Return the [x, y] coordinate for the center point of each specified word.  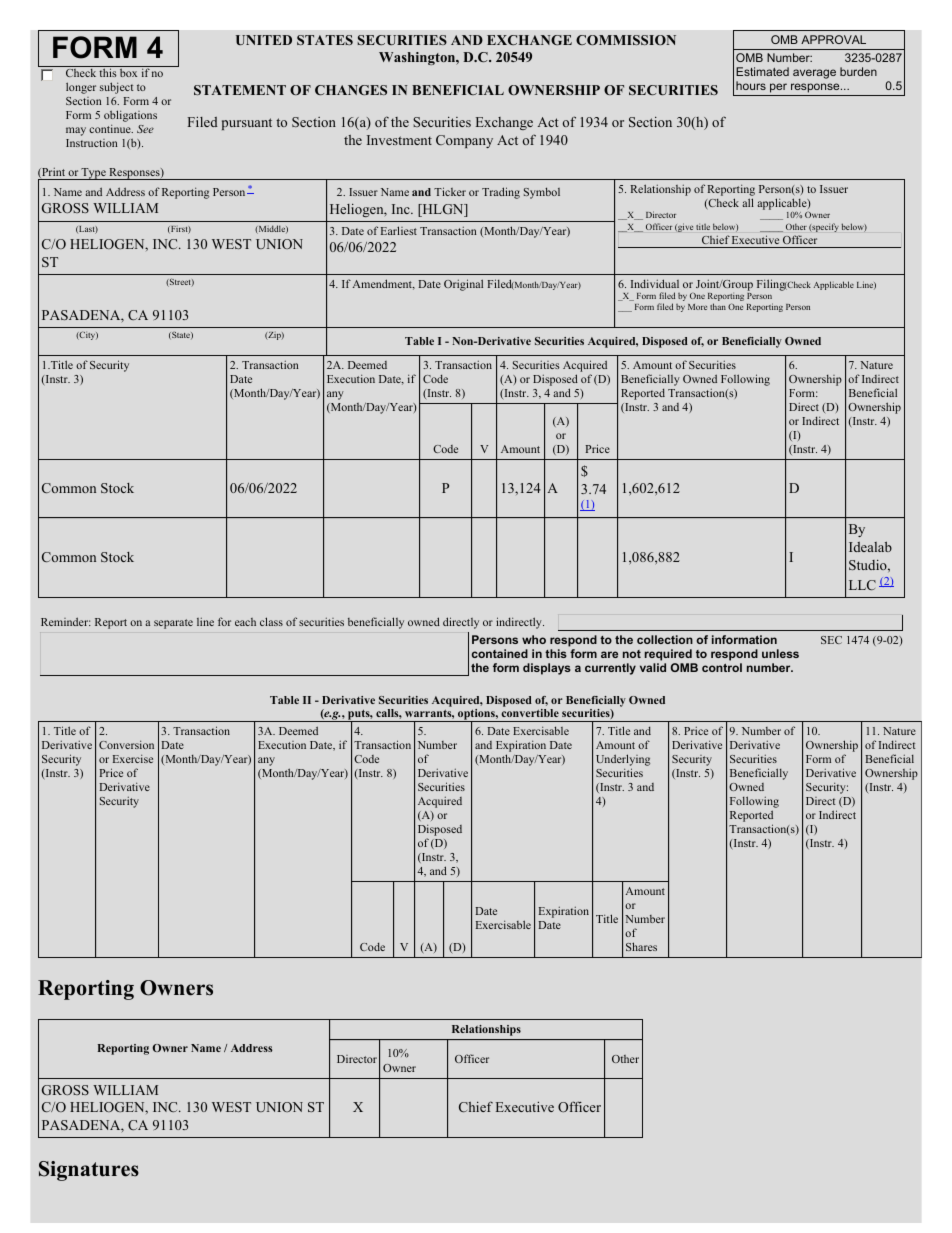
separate [173, 624]
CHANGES [351, 90]
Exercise [133, 758]
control [722, 667]
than [718, 306]
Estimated [762, 71]
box [128, 73]
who [534, 639]
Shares [641, 946]
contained [500, 653]
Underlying [623, 761]
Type [94, 174]
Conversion [126, 744]
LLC [862, 585]
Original [463, 285]
